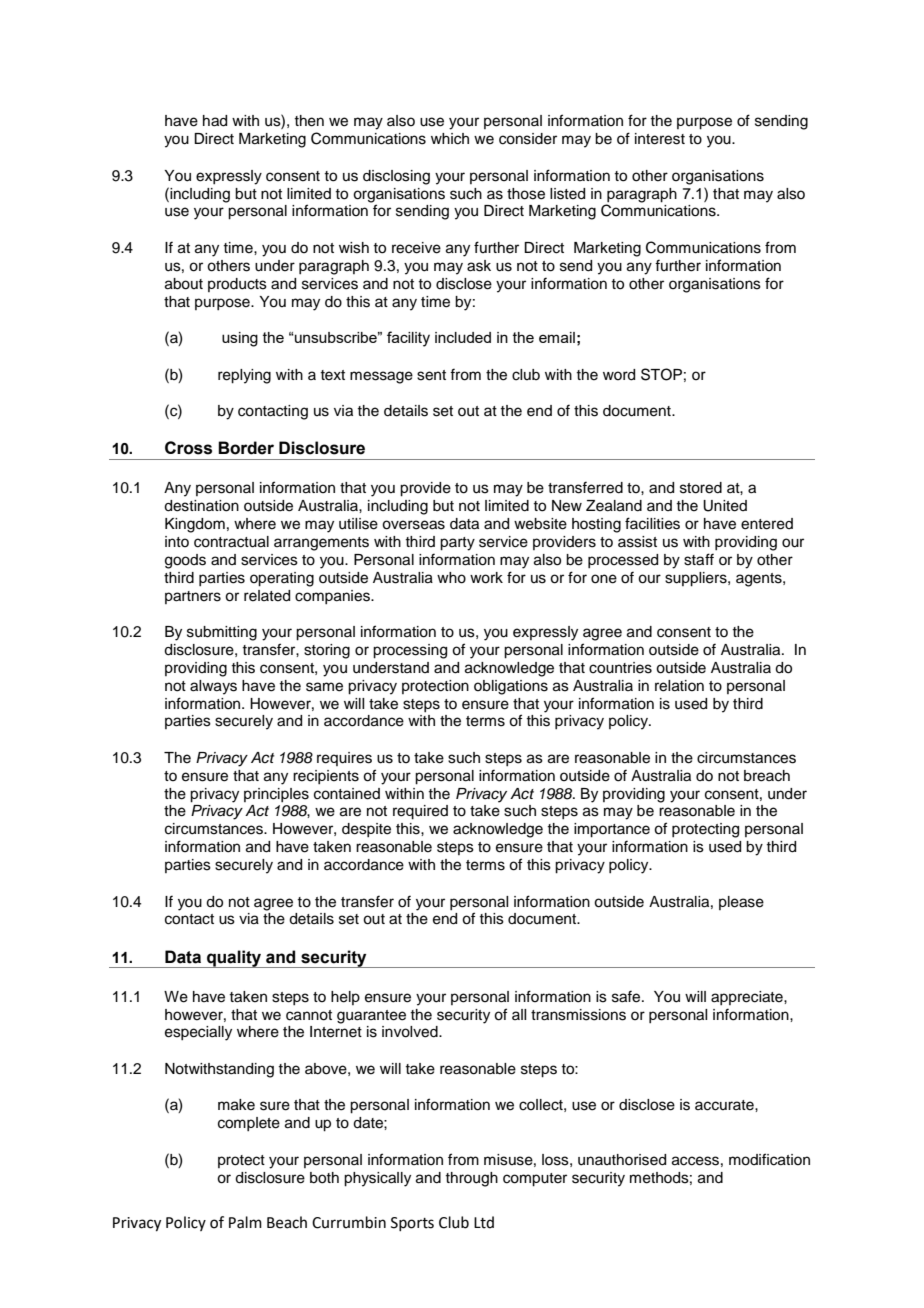 Image resolution: width=924 pixels, height=1308 pixels. Describe the element at coordinates (215, 121) in the screenshot. I see `had` at that location.
